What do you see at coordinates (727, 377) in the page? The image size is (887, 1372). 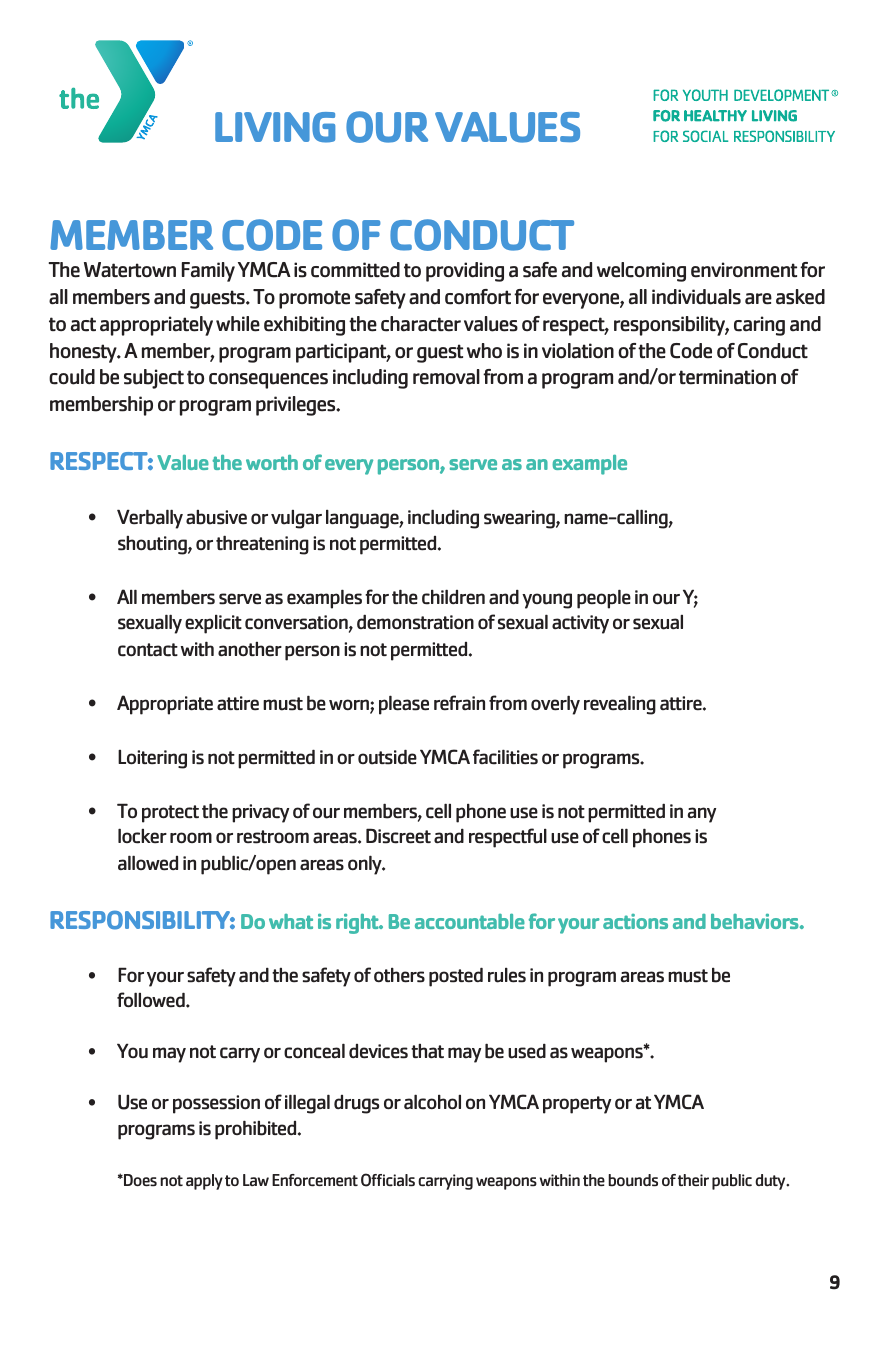 I see `termination` at bounding box center [727, 377].
